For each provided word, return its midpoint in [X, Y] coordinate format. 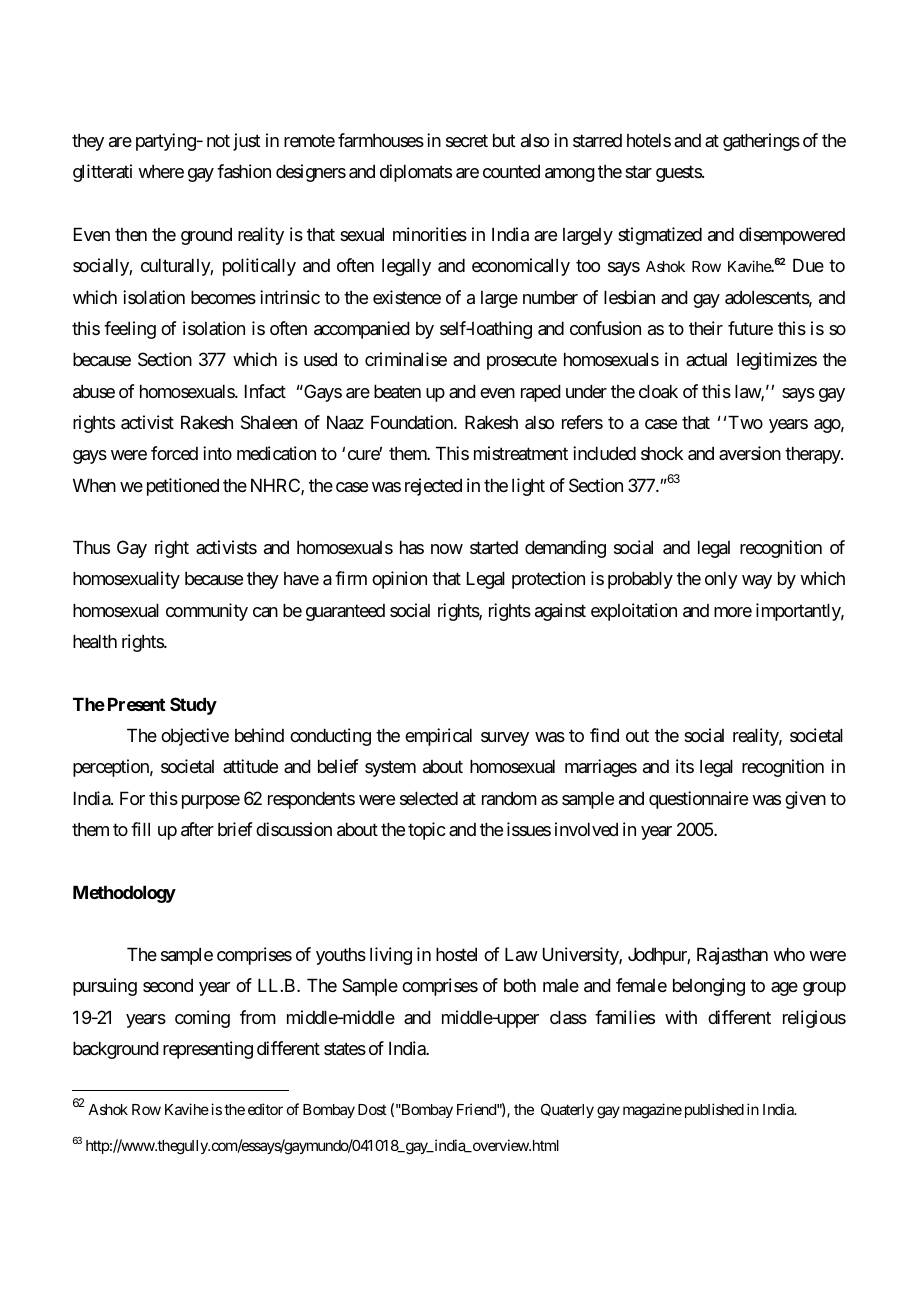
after [197, 829]
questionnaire [698, 800]
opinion [399, 580]
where [161, 171]
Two [745, 422]
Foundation [413, 422]
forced [174, 453]
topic [427, 831]
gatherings [761, 142]
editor [265, 1109]
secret [467, 141]
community [207, 612]
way [757, 582]
